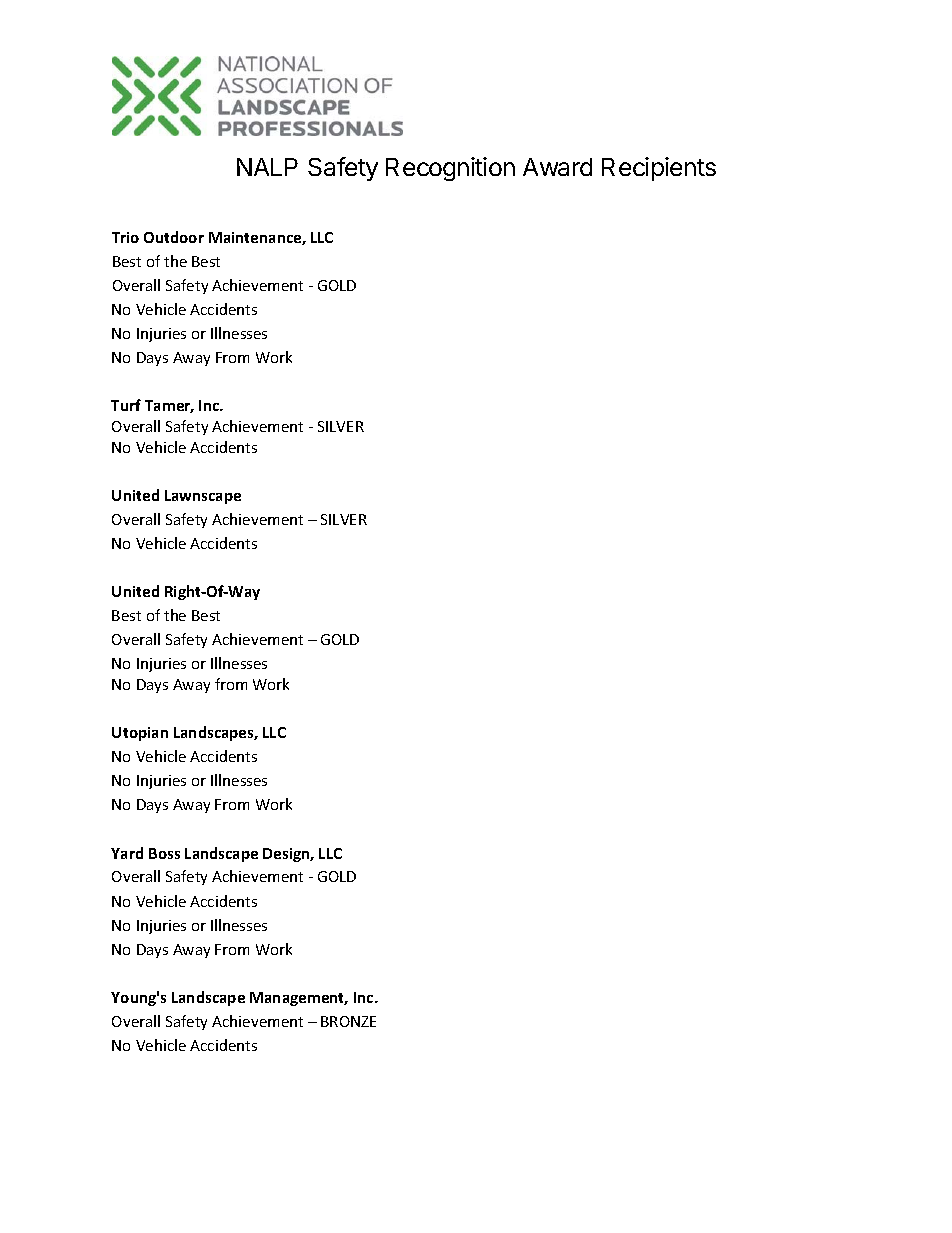 This screenshot has width=952, height=1233. Describe the element at coordinates (126, 405) in the screenshot. I see `Turf` at that location.
